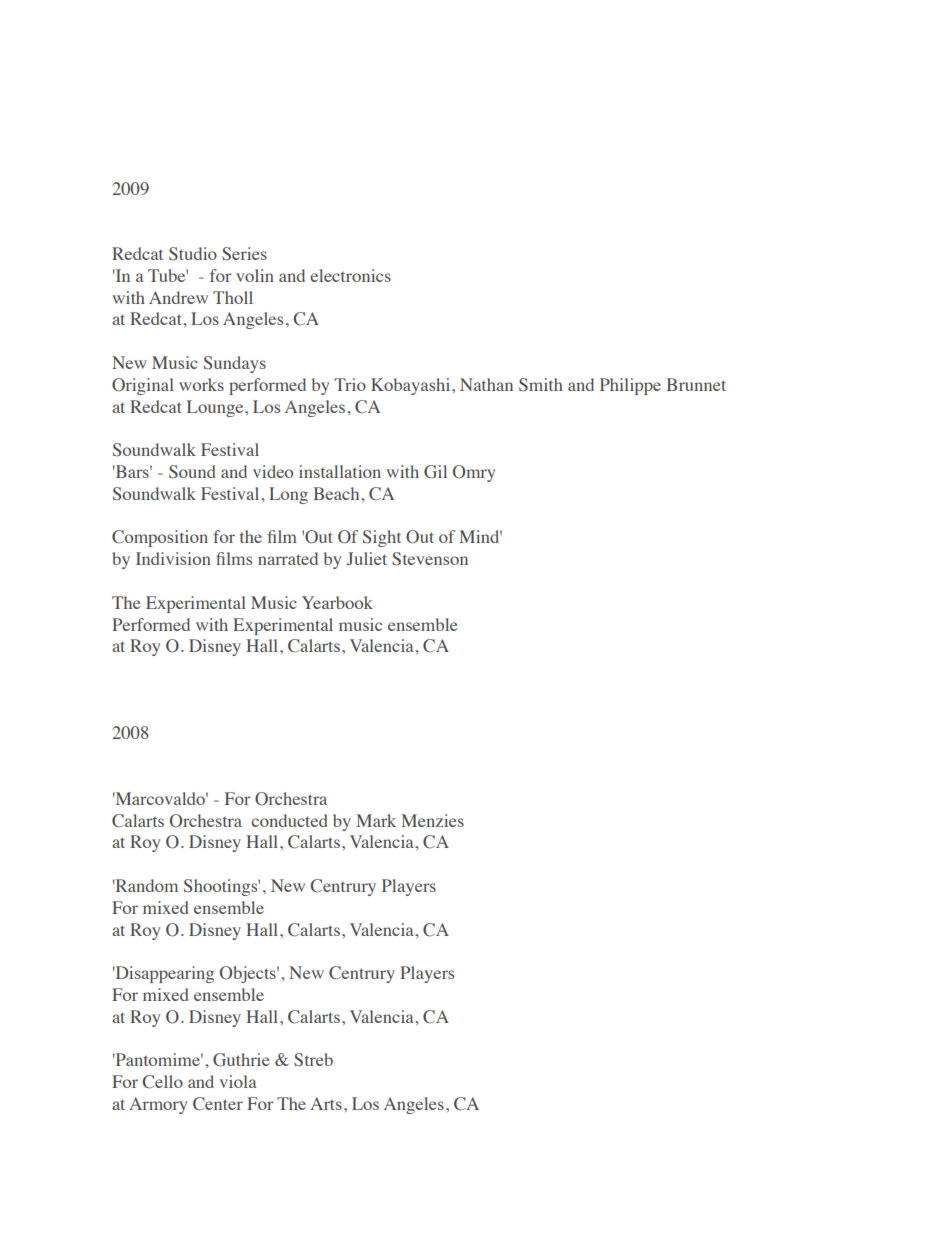 The width and height of the screenshot is (952, 1233). I want to click on Center, so click(218, 1104).
